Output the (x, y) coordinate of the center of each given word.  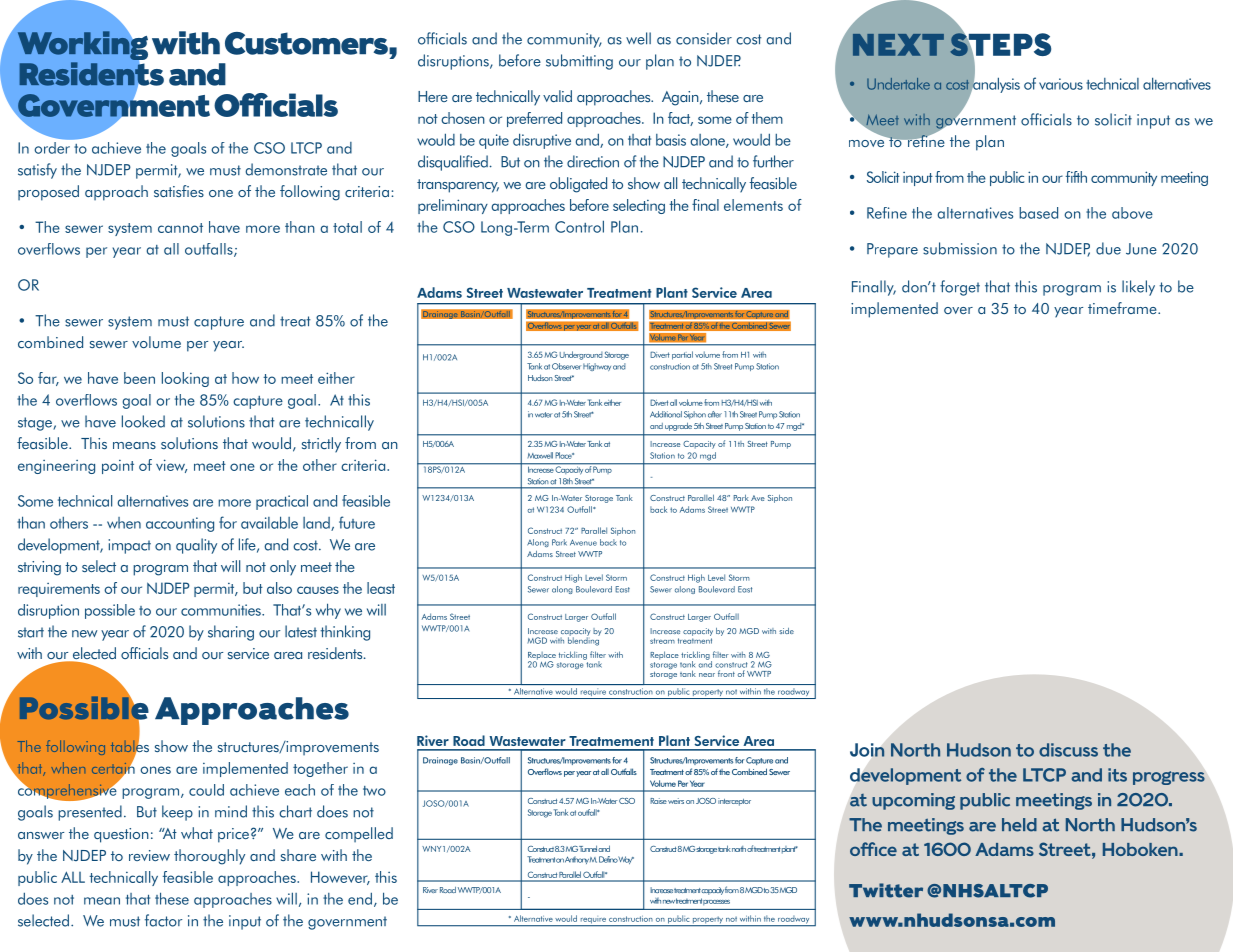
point (118, 467)
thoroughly (209, 857)
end (360, 898)
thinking (345, 633)
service (248, 654)
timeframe (1123, 308)
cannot (180, 228)
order (53, 146)
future (357, 522)
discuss (1068, 750)
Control (579, 226)
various (1061, 84)
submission (960, 248)
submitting (579, 62)
